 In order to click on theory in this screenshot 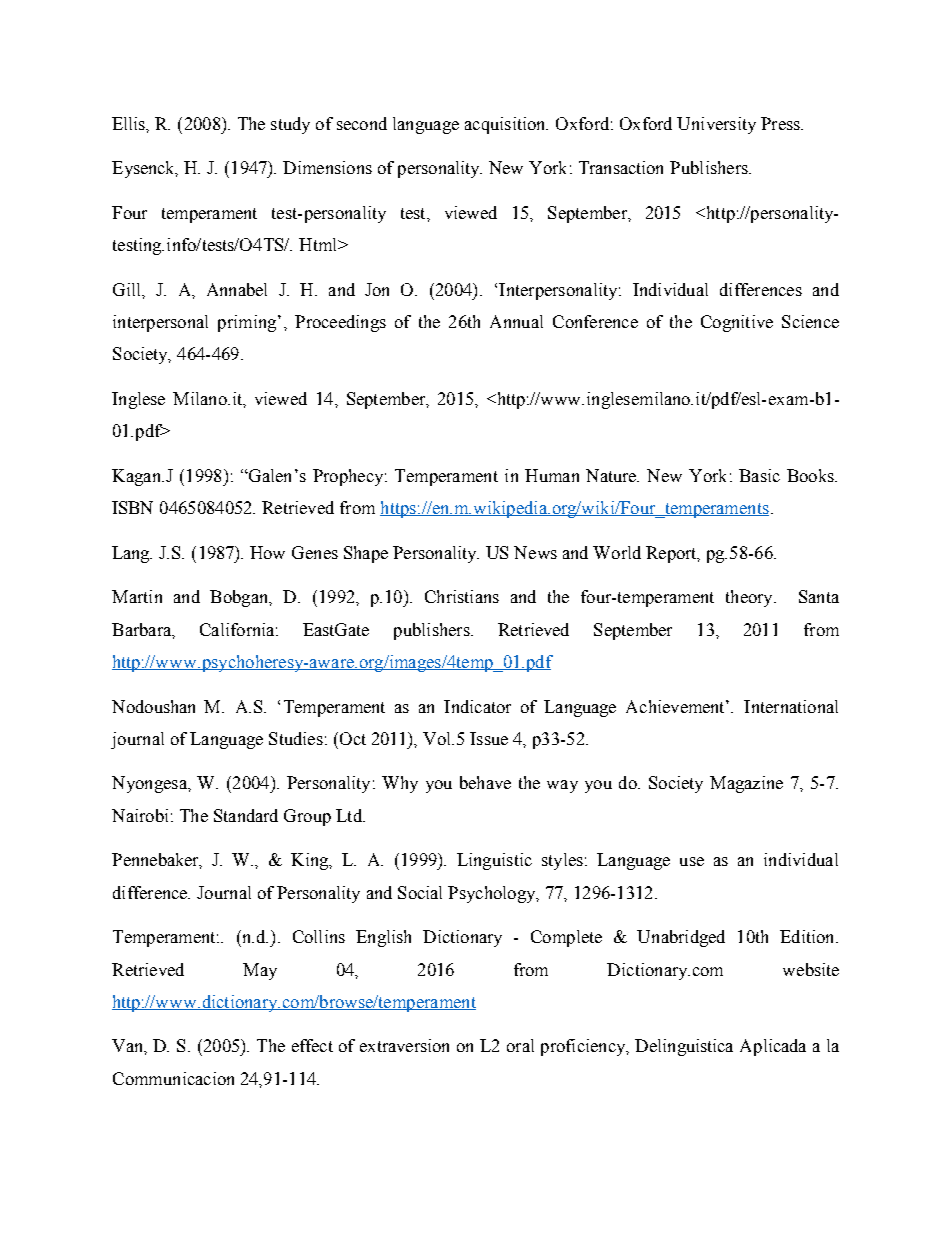, I will do `click(750, 598)`.
